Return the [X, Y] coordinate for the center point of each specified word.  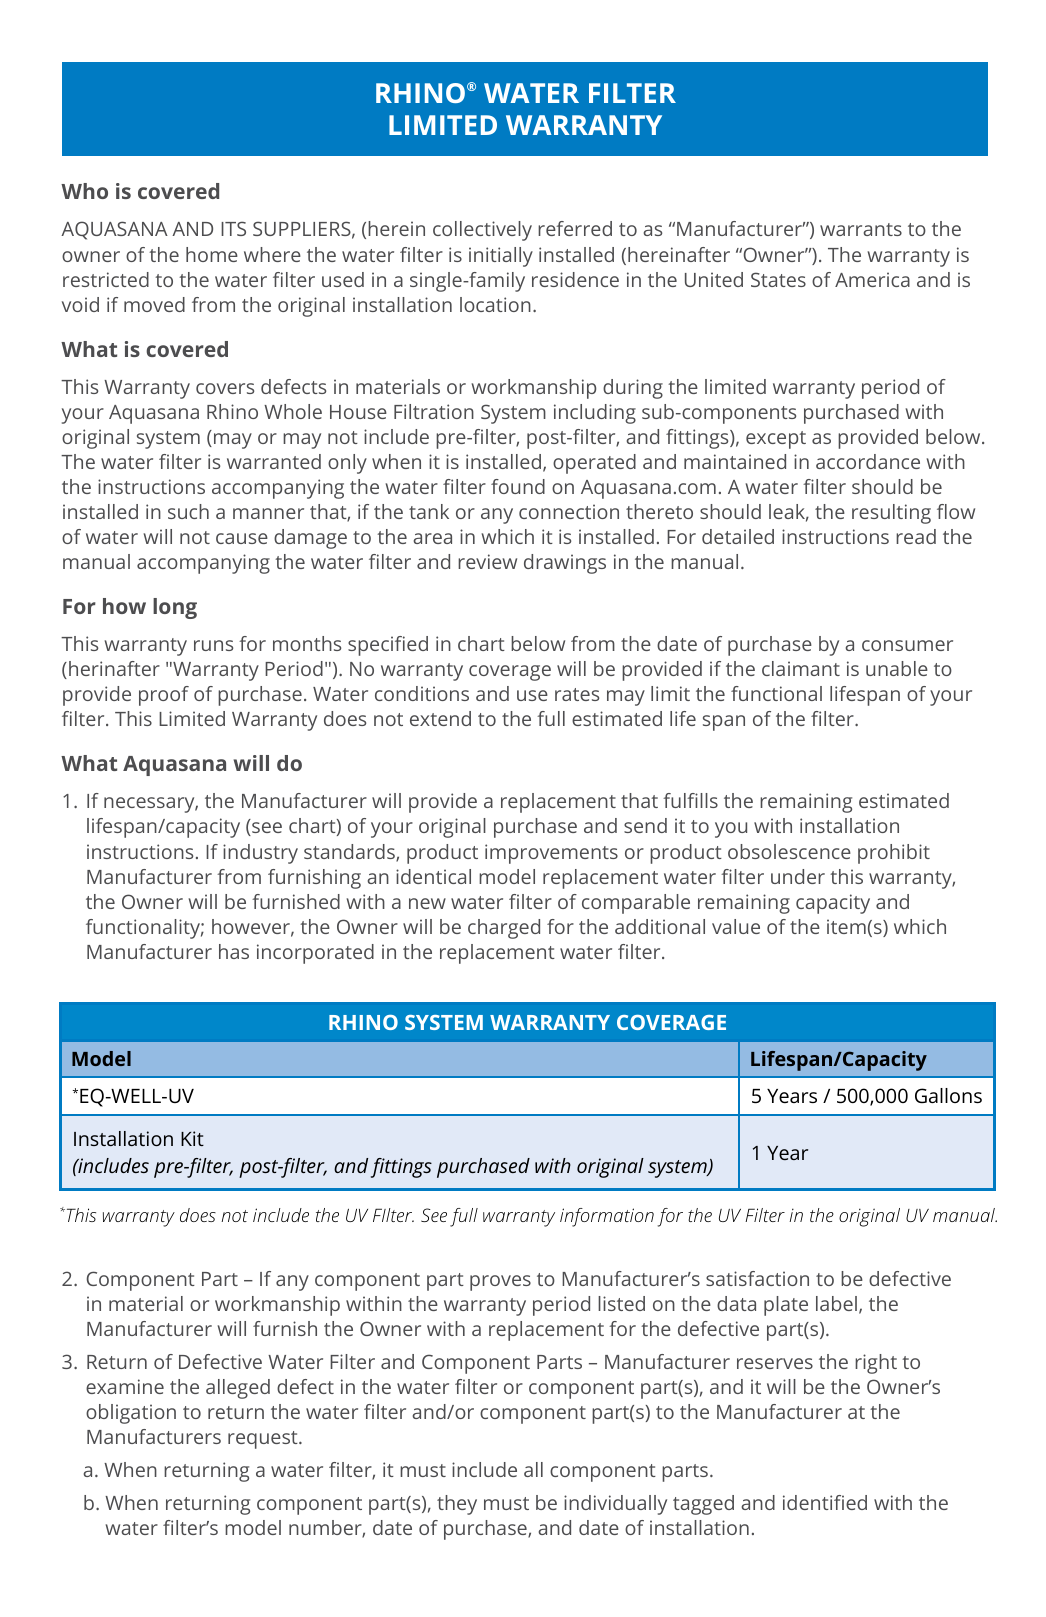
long [175, 608]
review [487, 561]
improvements [551, 854]
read [916, 536]
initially [501, 257]
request [264, 1440]
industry [260, 854]
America [872, 279]
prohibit [894, 854]
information [607, 1217]
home [212, 254]
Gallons [948, 1095]
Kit [192, 1138]
